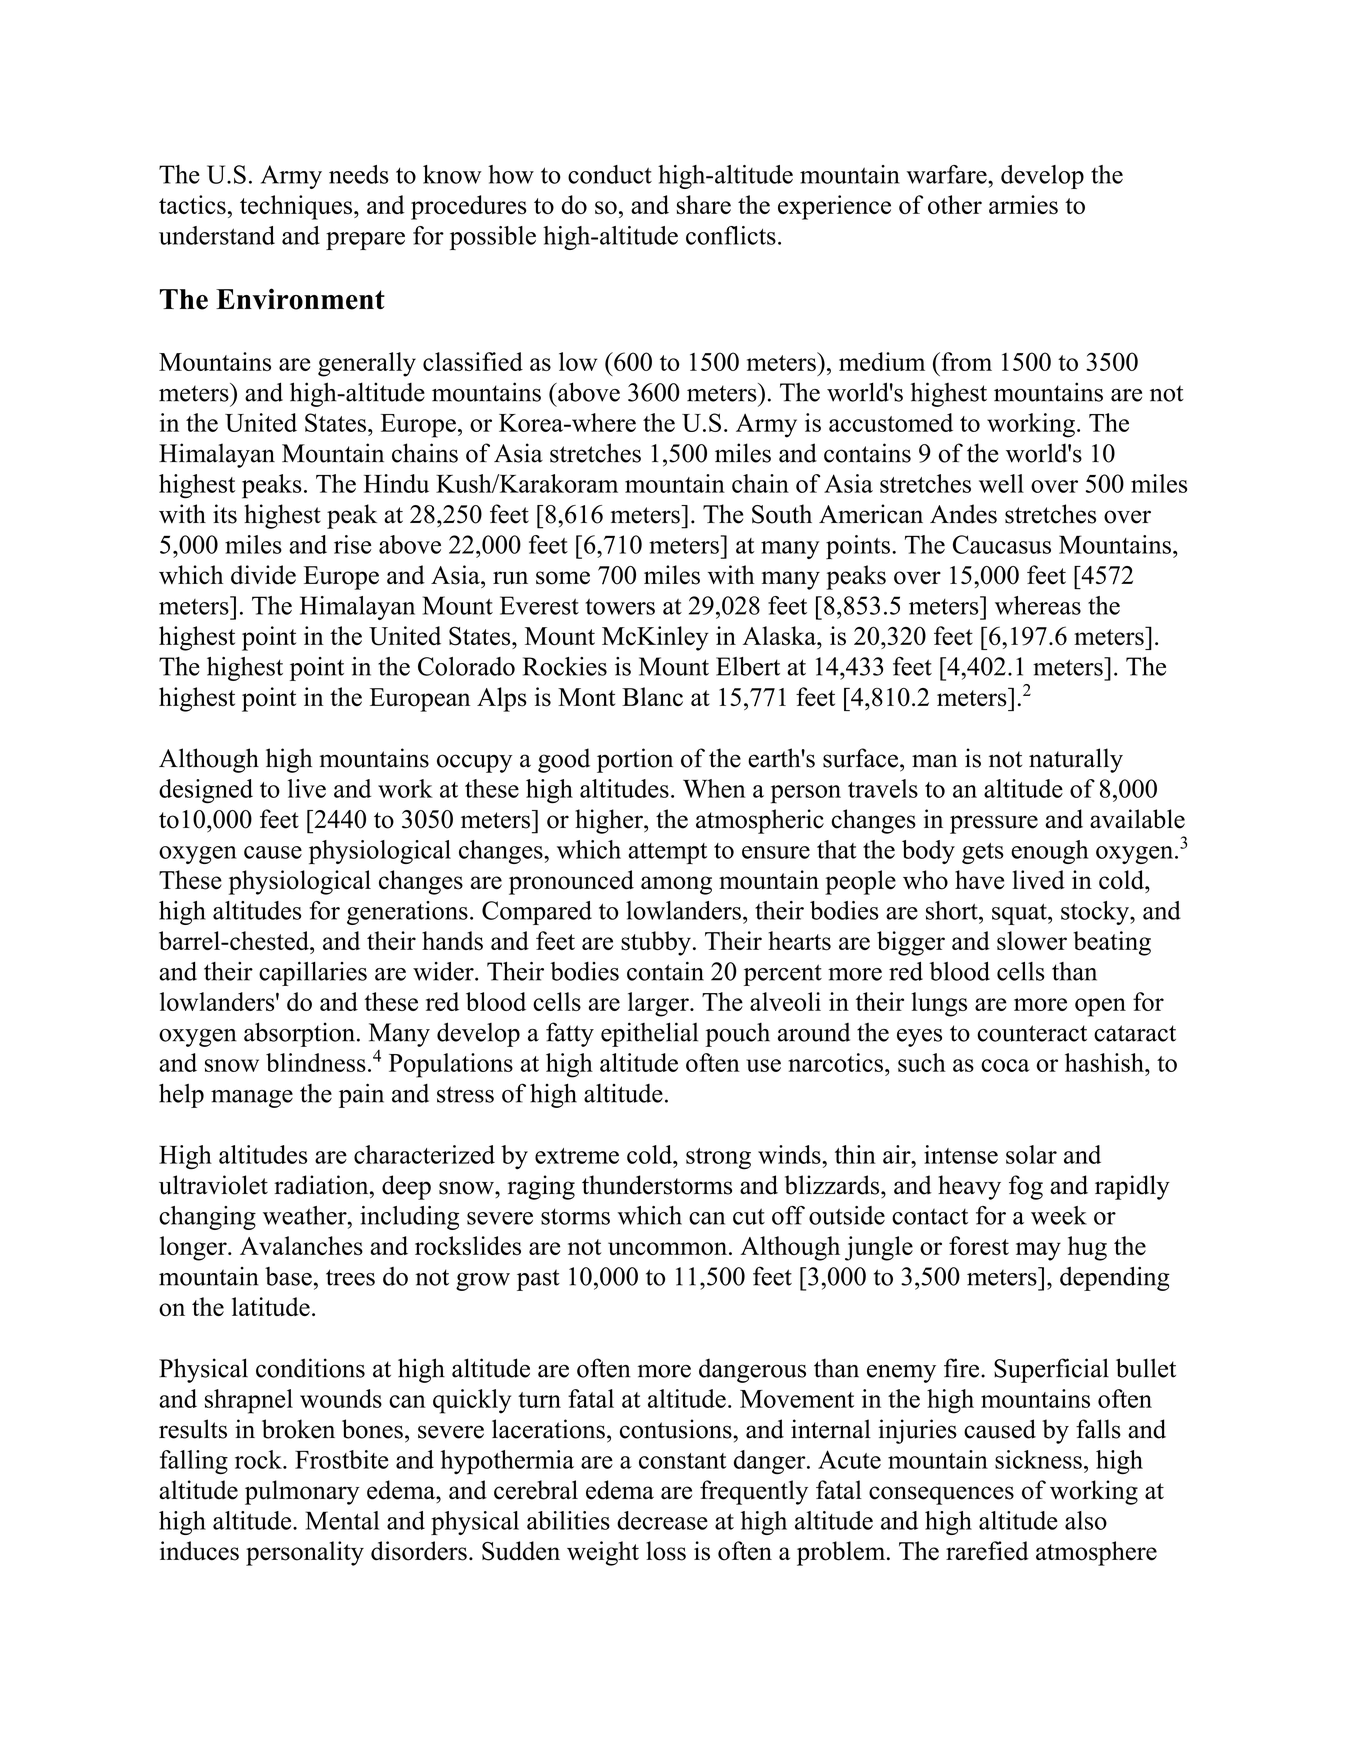 Image resolution: width=1350 pixels, height=1748 pixels. What do you see at coordinates (704, 204) in the document?
I see `share` at bounding box center [704, 204].
